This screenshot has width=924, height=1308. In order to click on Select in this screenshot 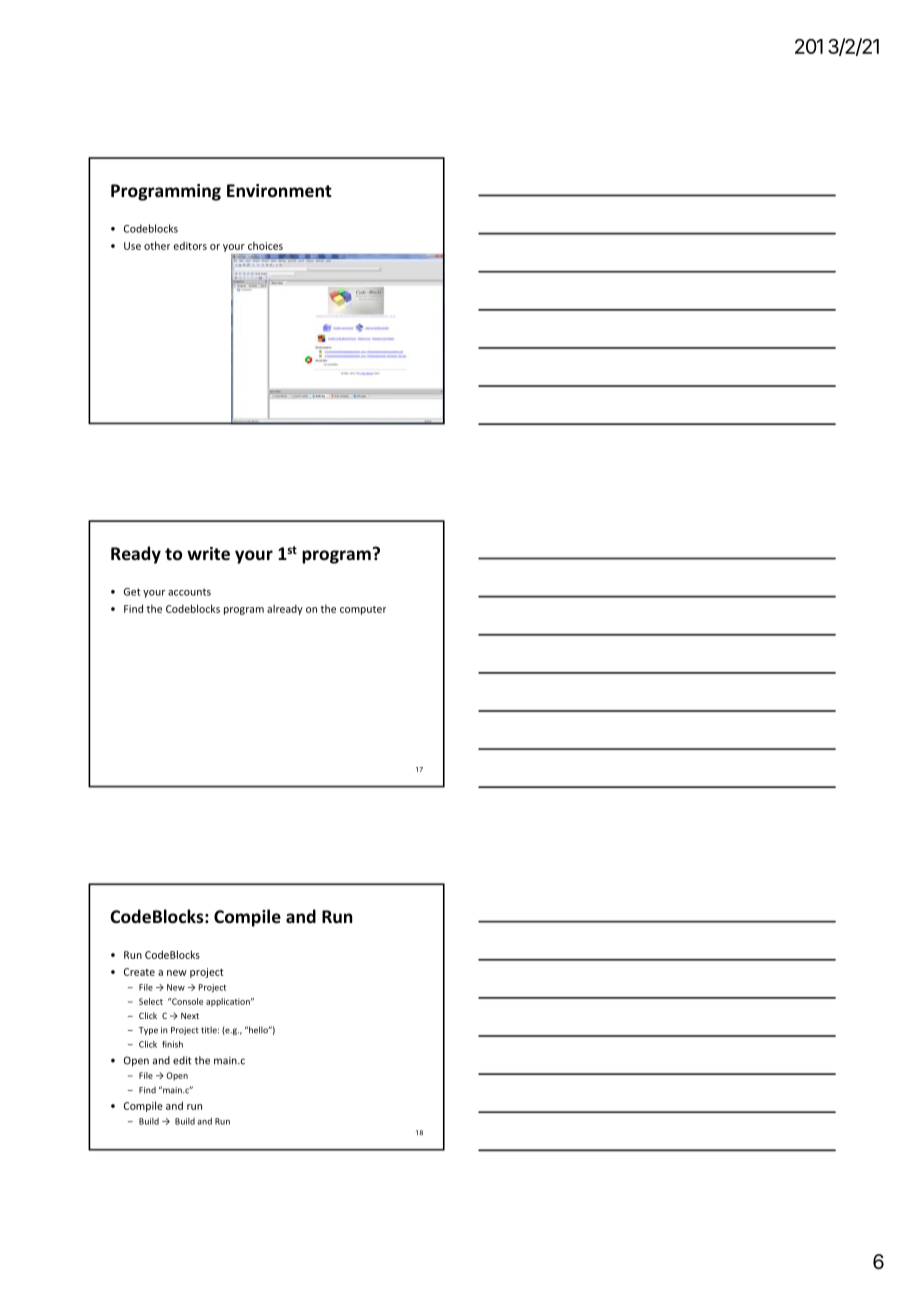, I will do `click(151, 1001)`.
